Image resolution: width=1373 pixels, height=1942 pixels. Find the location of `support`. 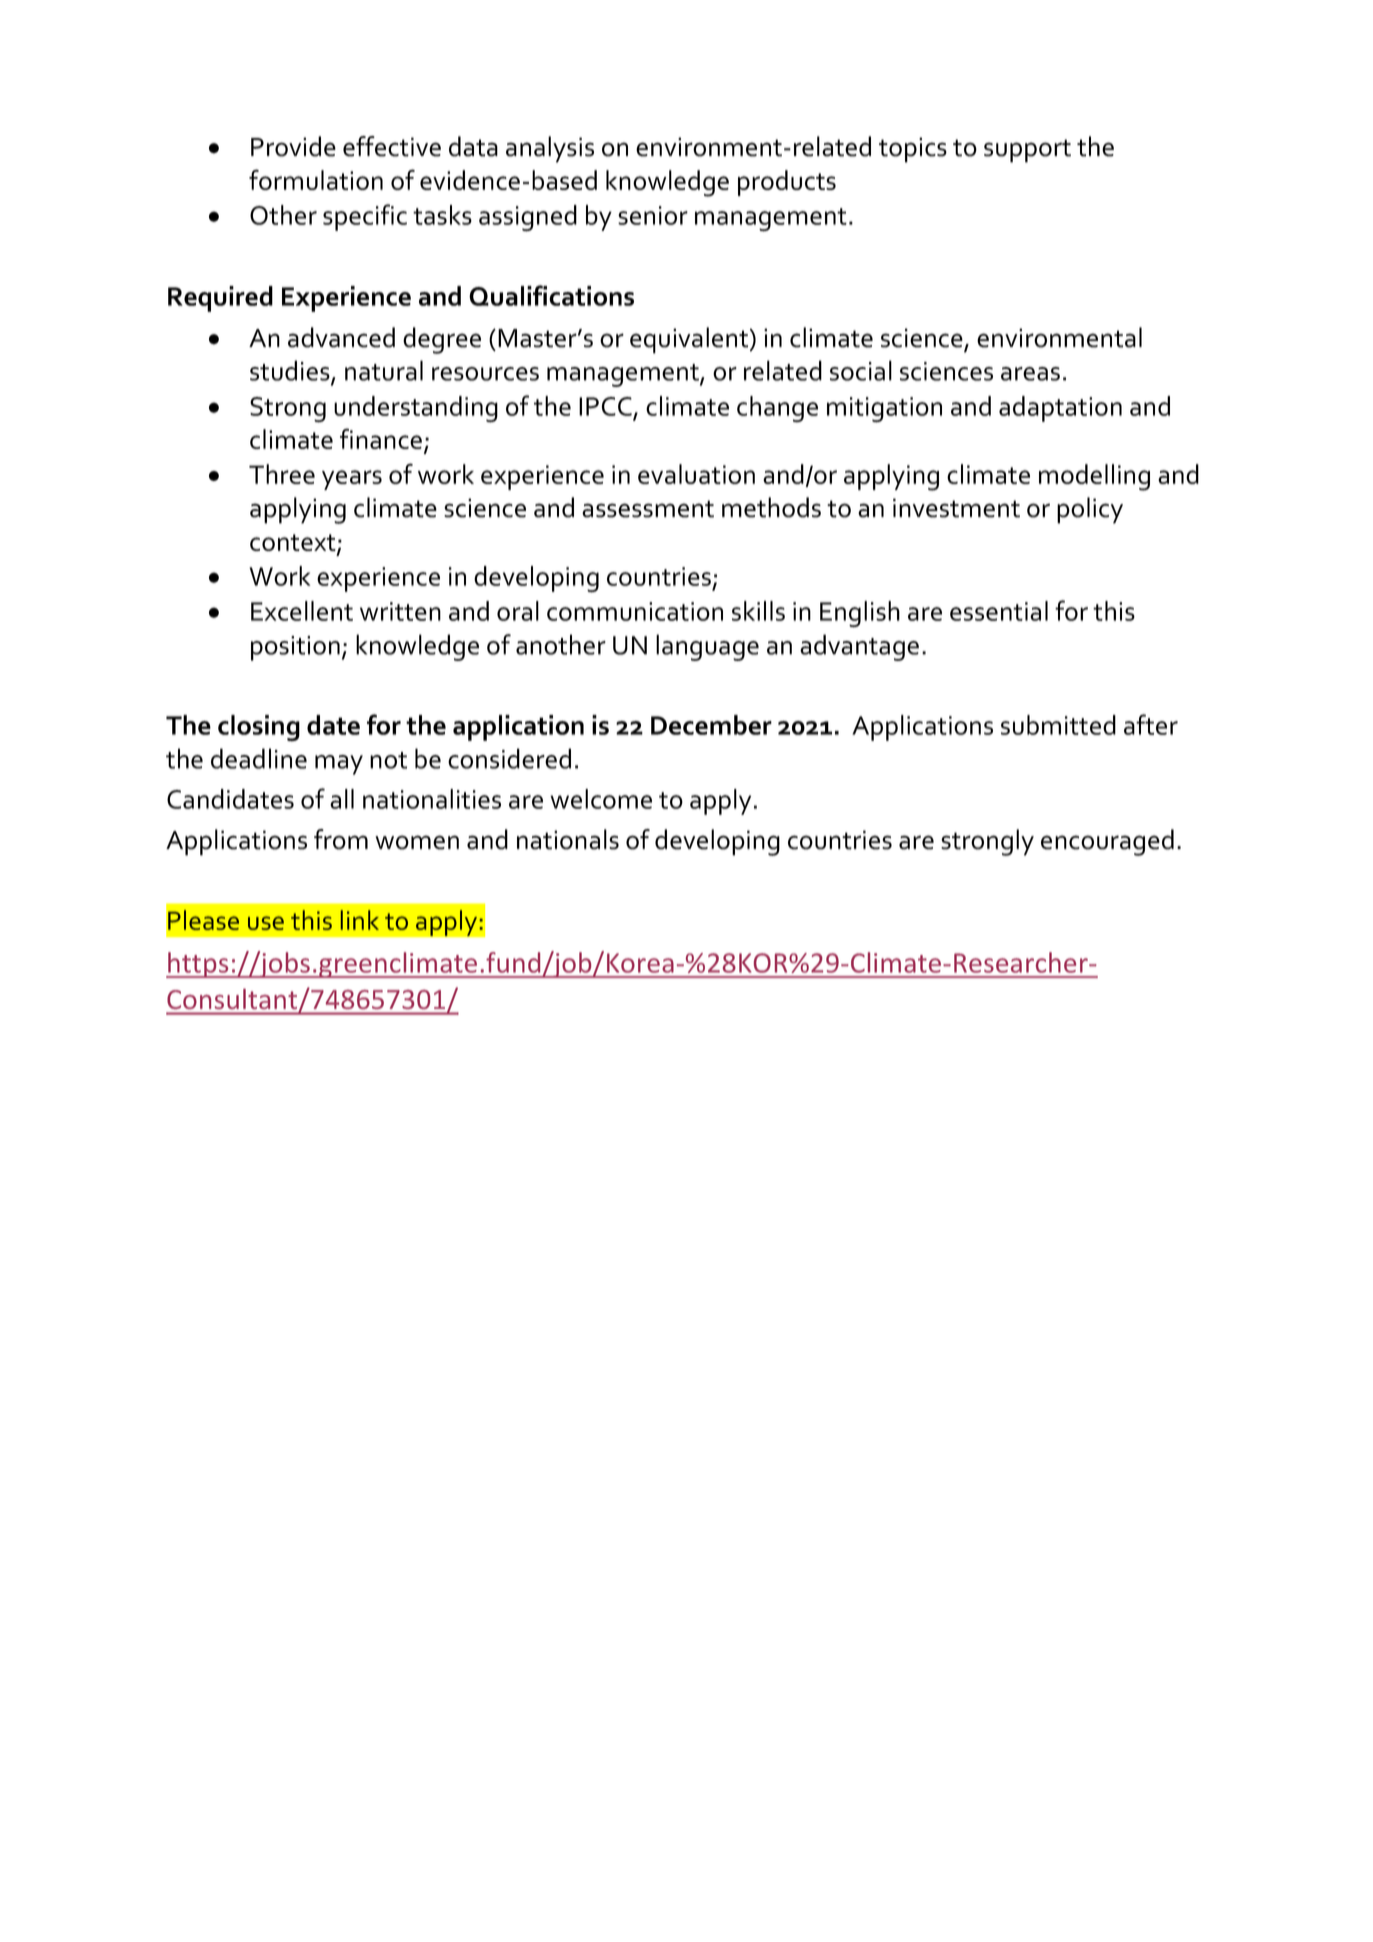

support is located at coordinates (1027, 151).
